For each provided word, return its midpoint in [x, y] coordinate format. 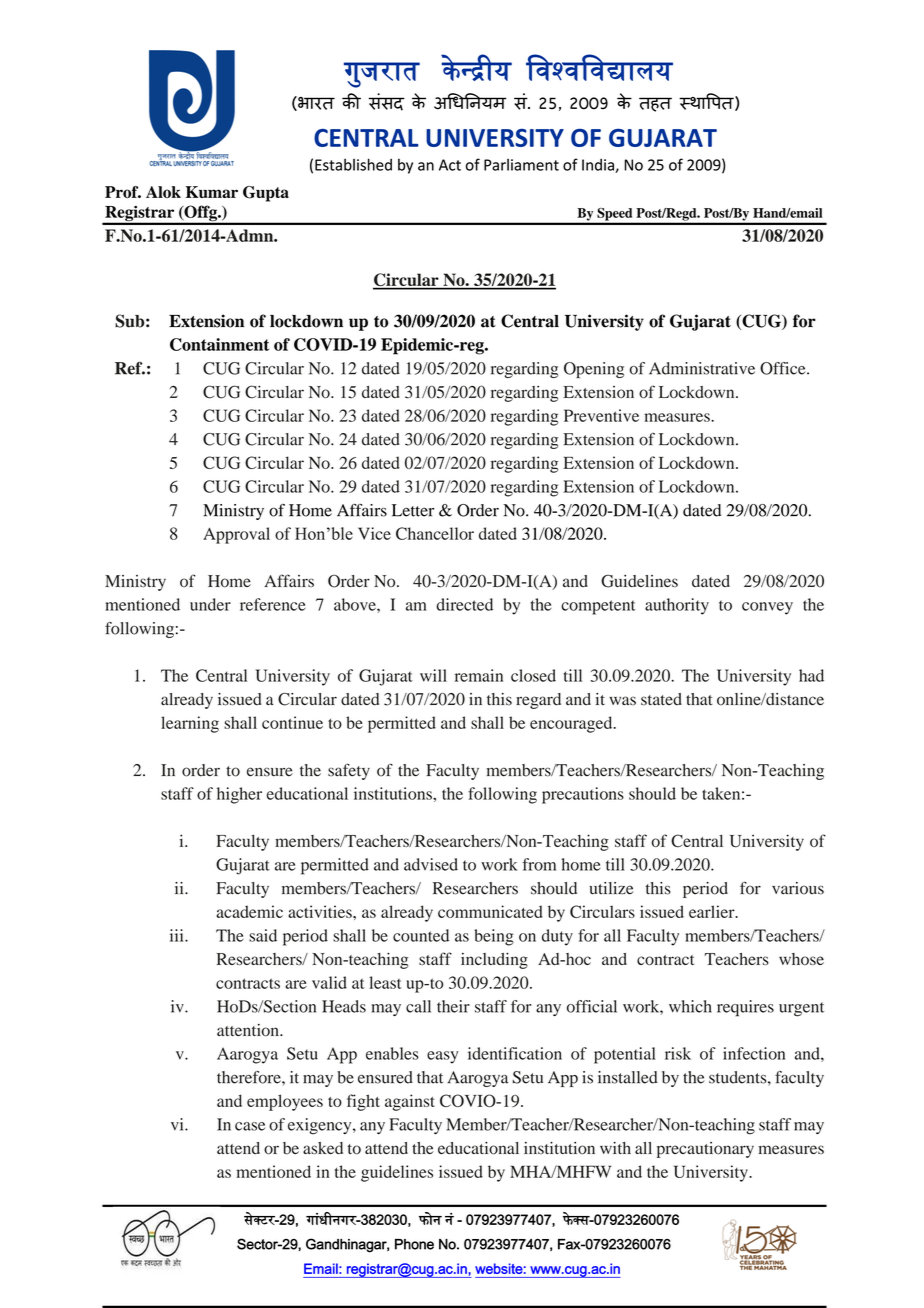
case [250, 1126]
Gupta [266, 194]
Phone [414, 1244]
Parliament [521, 165]
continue [292, 722]
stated [661, 699]
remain [479, 675]
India [599, 166]
